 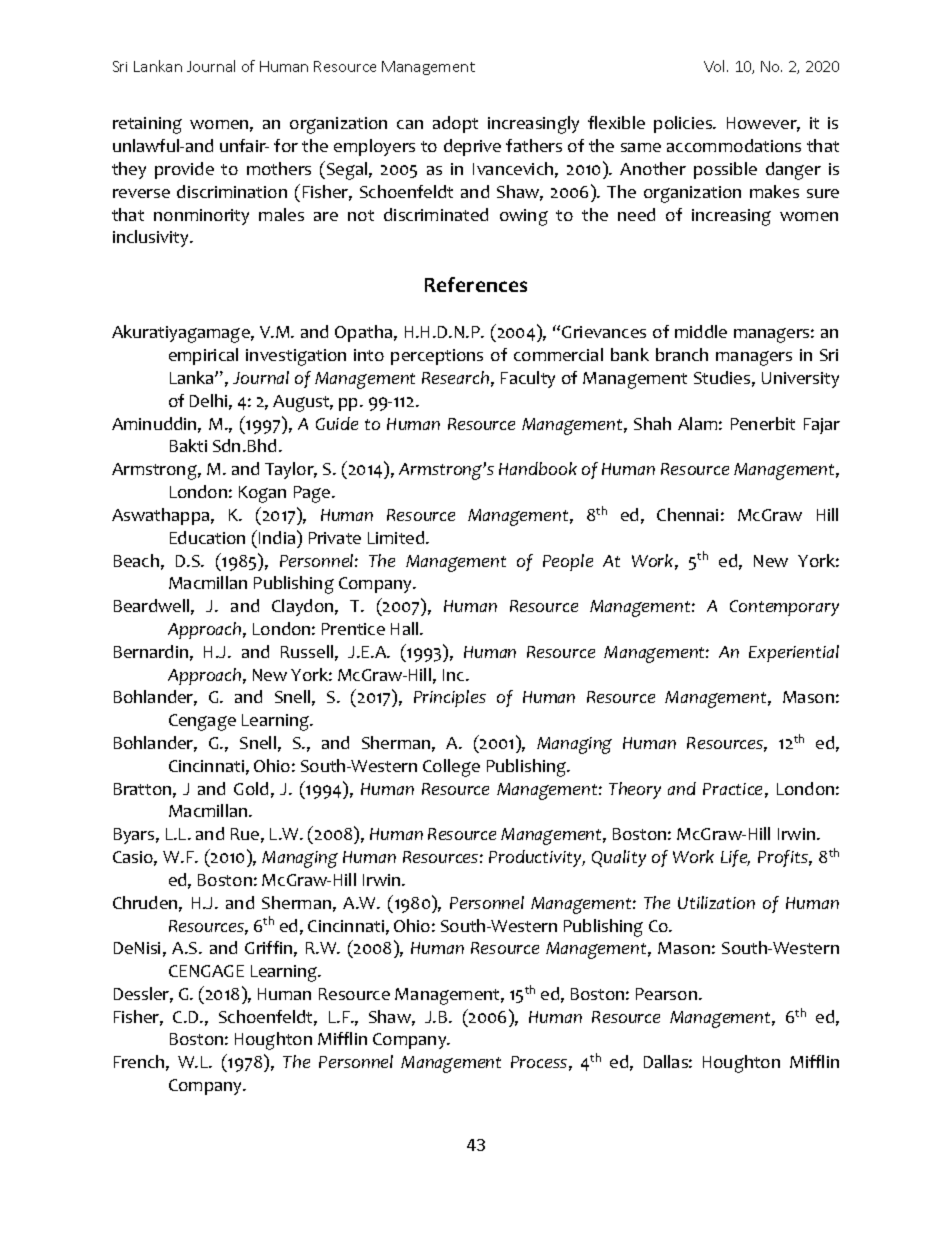 What do you see at coordinates (537, 858) in the screenshot?
I see `Productivity` at bounding box center [537, 858].
